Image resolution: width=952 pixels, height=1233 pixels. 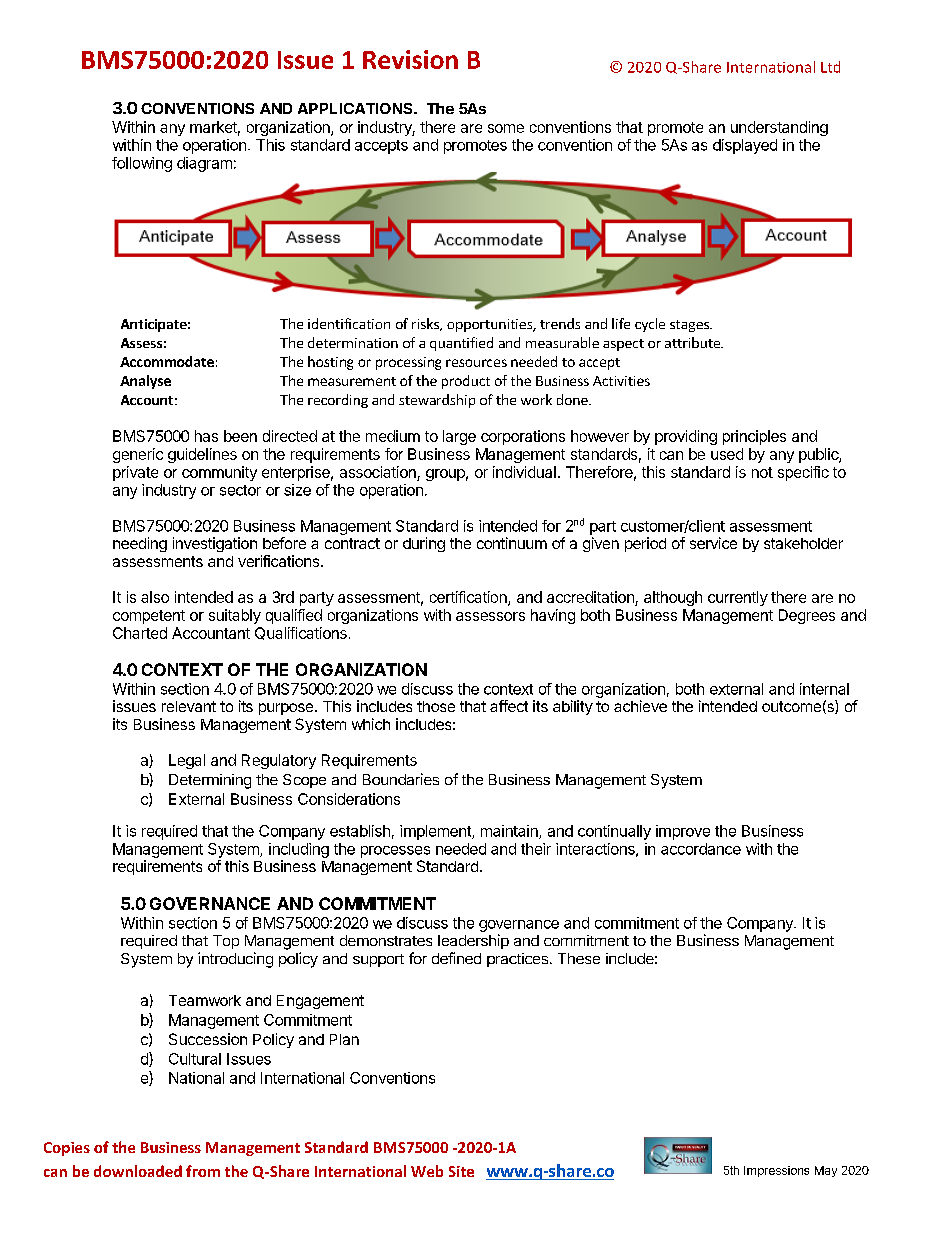 What do you see at coordinates (461, 1171) in the page?
I see `Site` at bounding box center [461, 1171].
